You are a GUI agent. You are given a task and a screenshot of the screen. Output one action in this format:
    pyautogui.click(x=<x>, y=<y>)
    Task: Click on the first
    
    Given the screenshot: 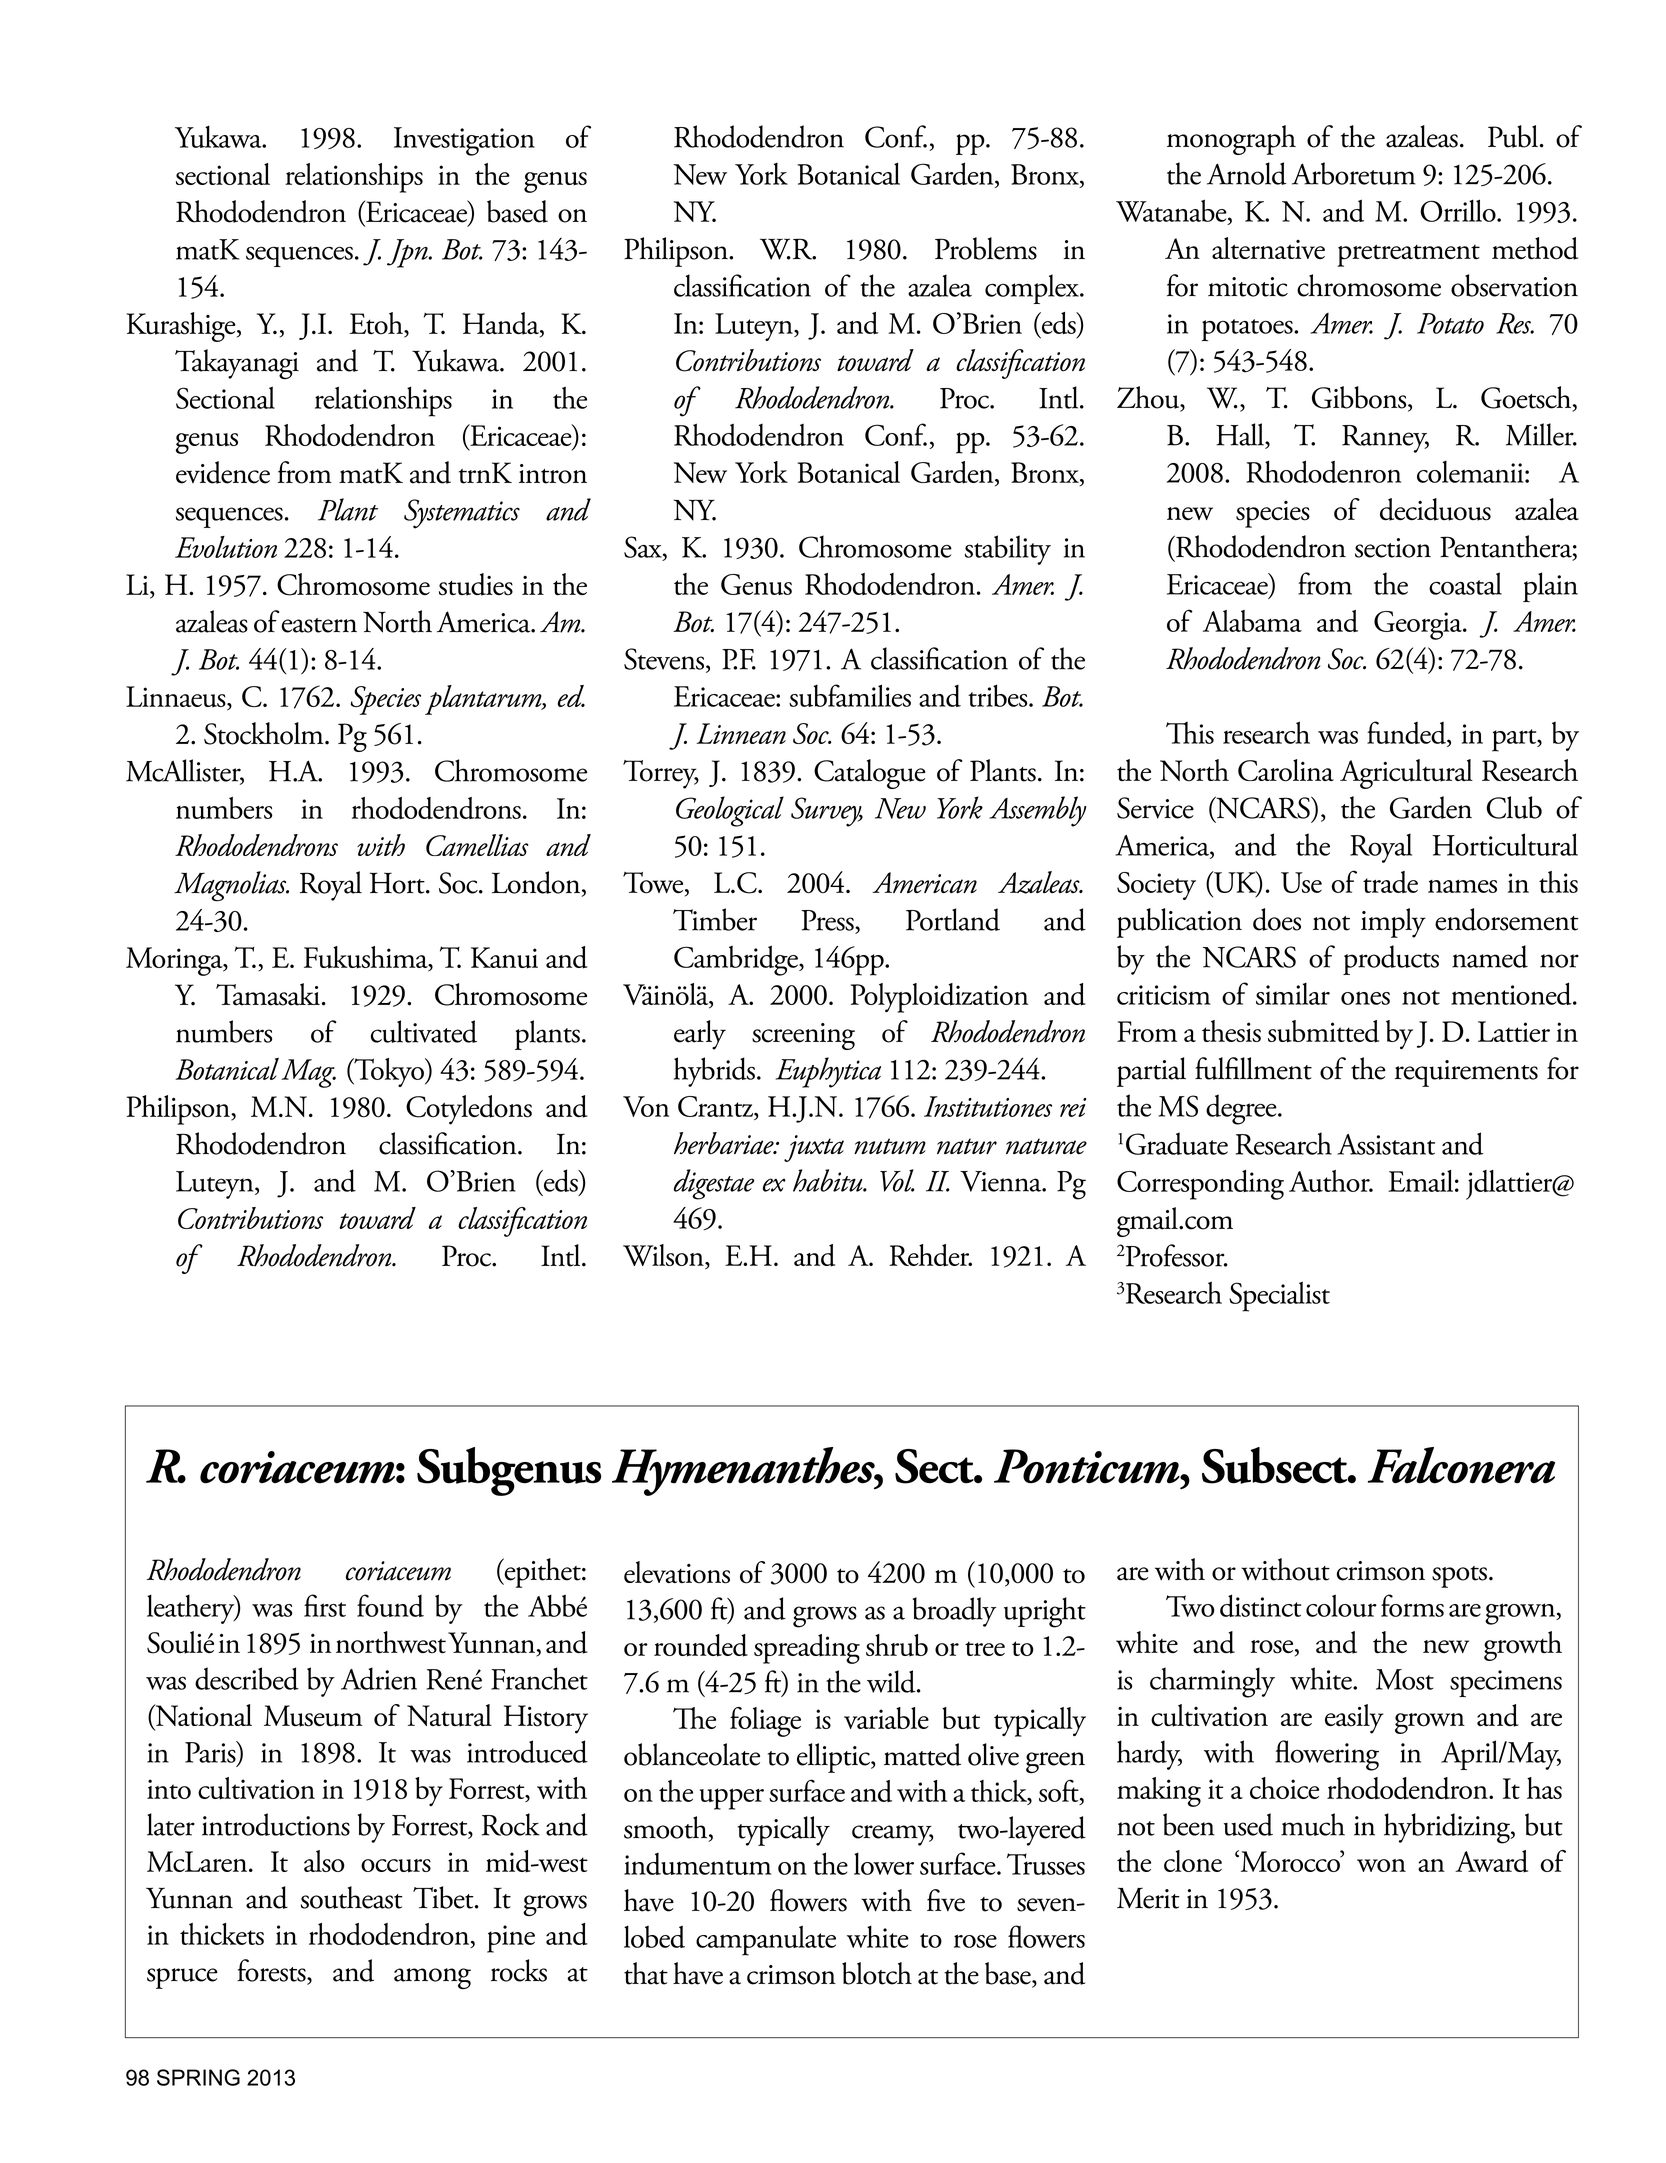 What is the action you would take?
    pyautogui.click(x=325, y=1605)
